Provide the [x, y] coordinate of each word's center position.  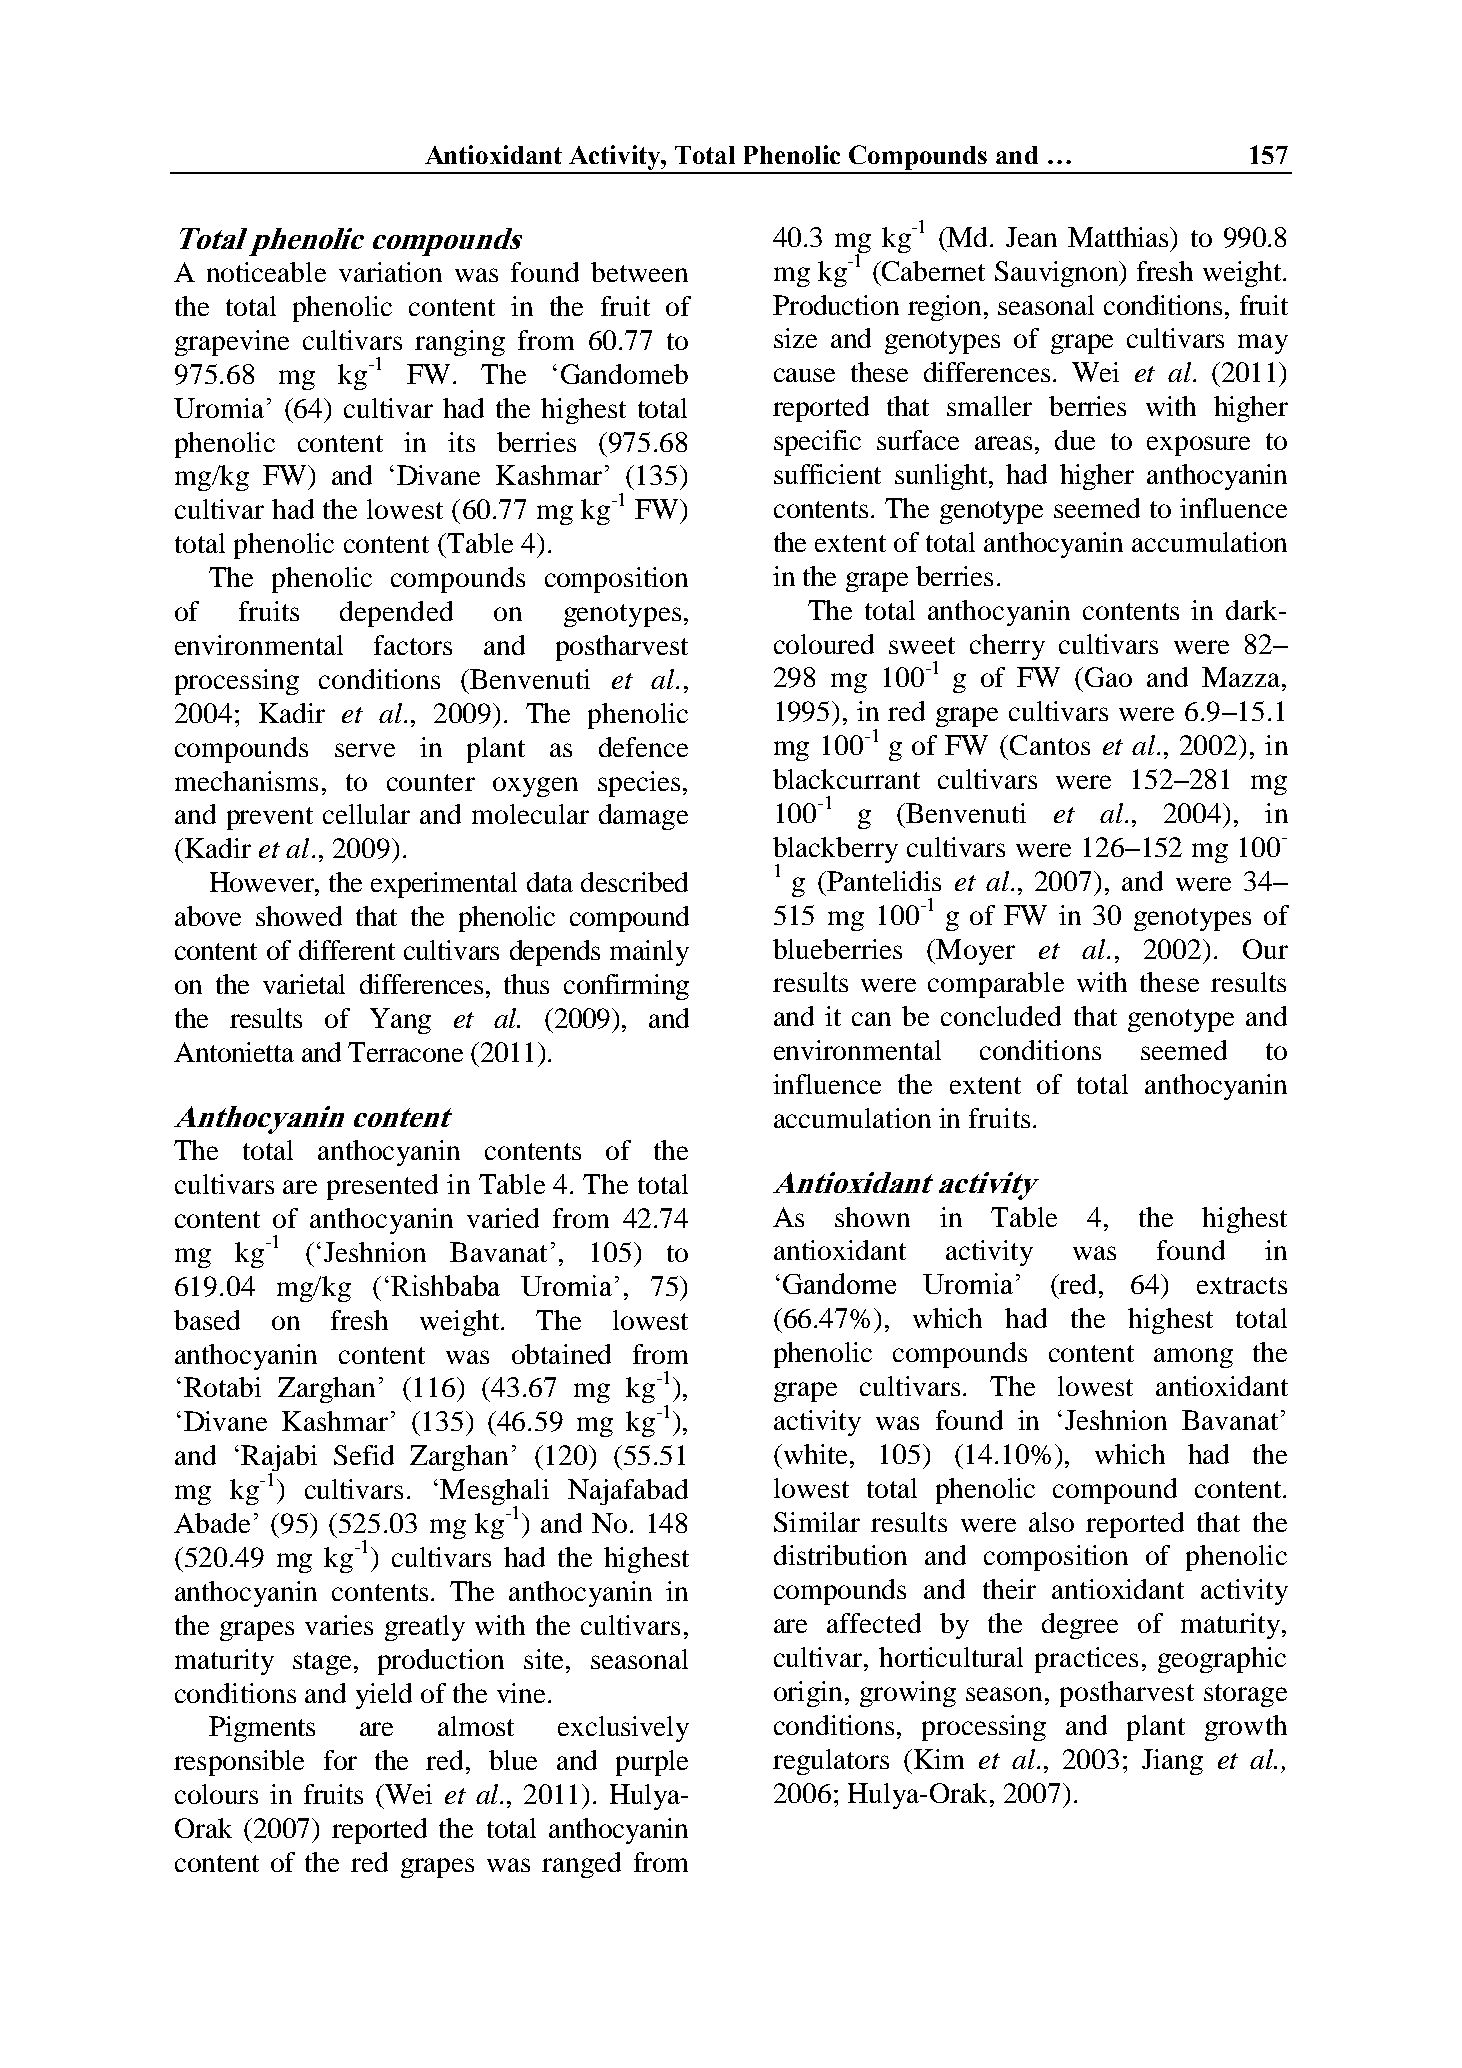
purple [652, 1763]
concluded [1001, 1016]
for [340, 1760]
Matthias [1118, 237]
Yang [400, 1021]
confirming [626, 987]
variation [390, 272]
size [795, 338]
